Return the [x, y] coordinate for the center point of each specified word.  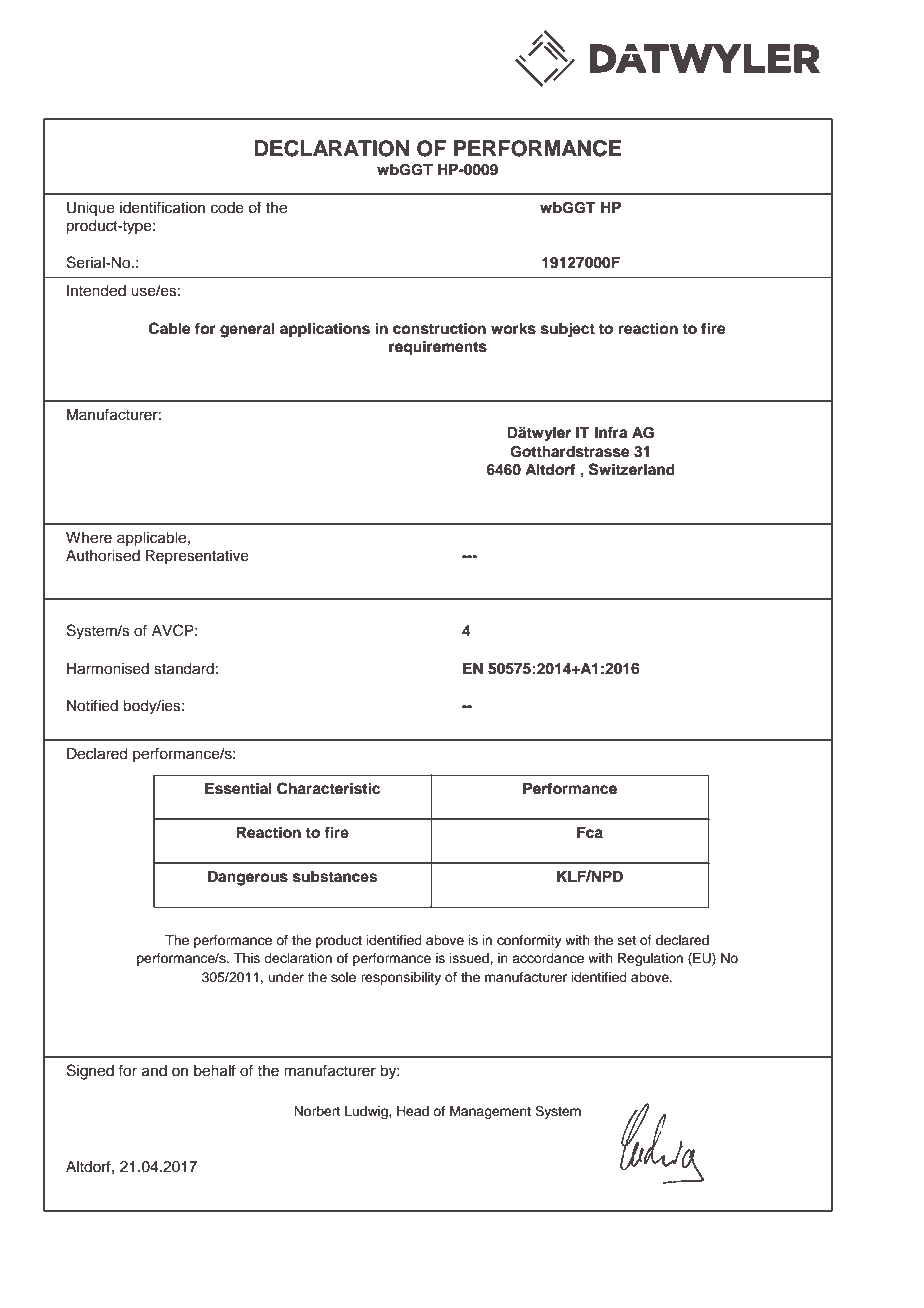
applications [325, 330]
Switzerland [632, 469]
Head [413, 1111]
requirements [438, 348]
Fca [590, 833]
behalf [215, 1070]
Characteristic [328, 788]
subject [568, 330]
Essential [238, 788]
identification [162, 207]
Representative [197, 557]
